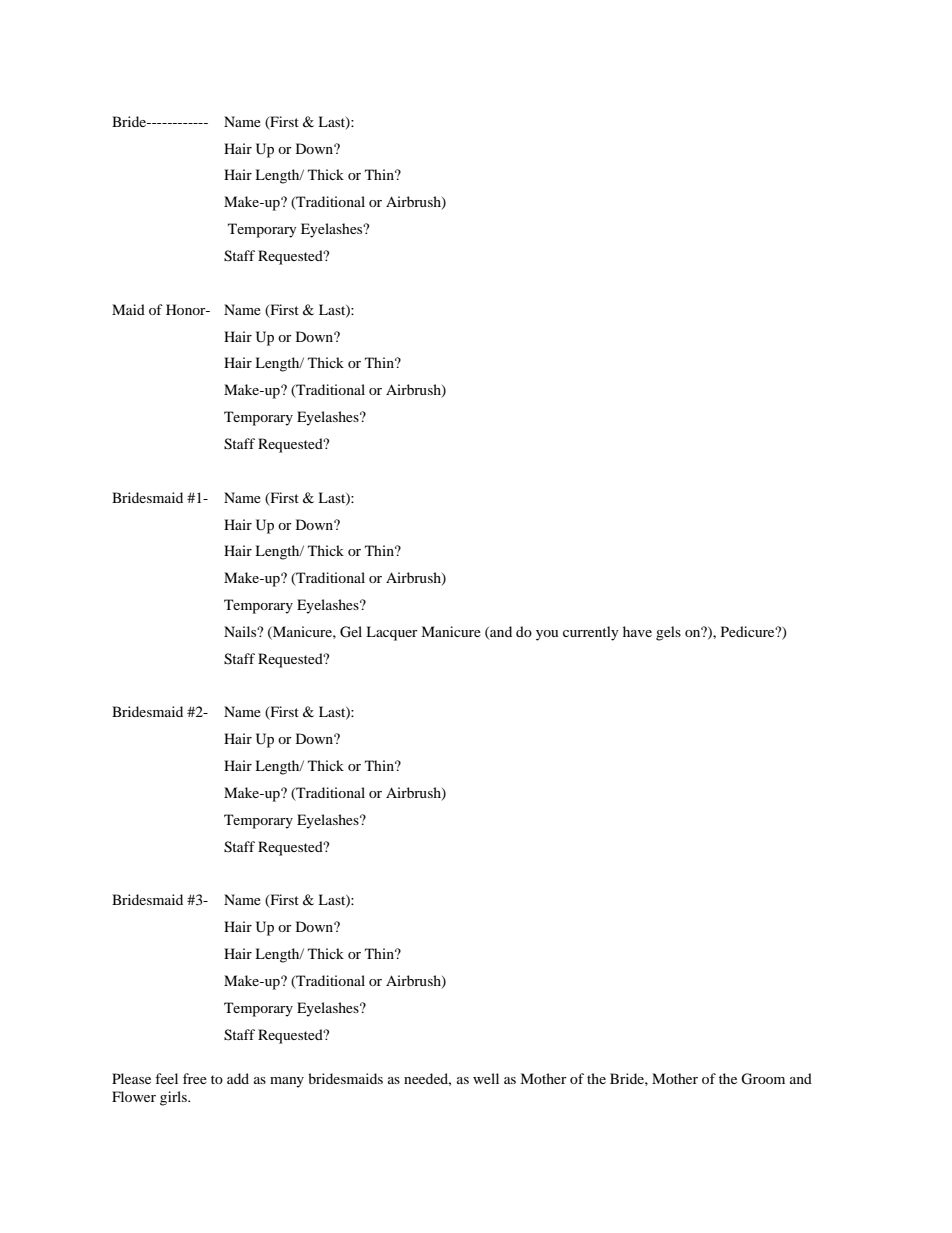 This image has width=952, height=1233. I want to click on many, so click(287, 1082).
